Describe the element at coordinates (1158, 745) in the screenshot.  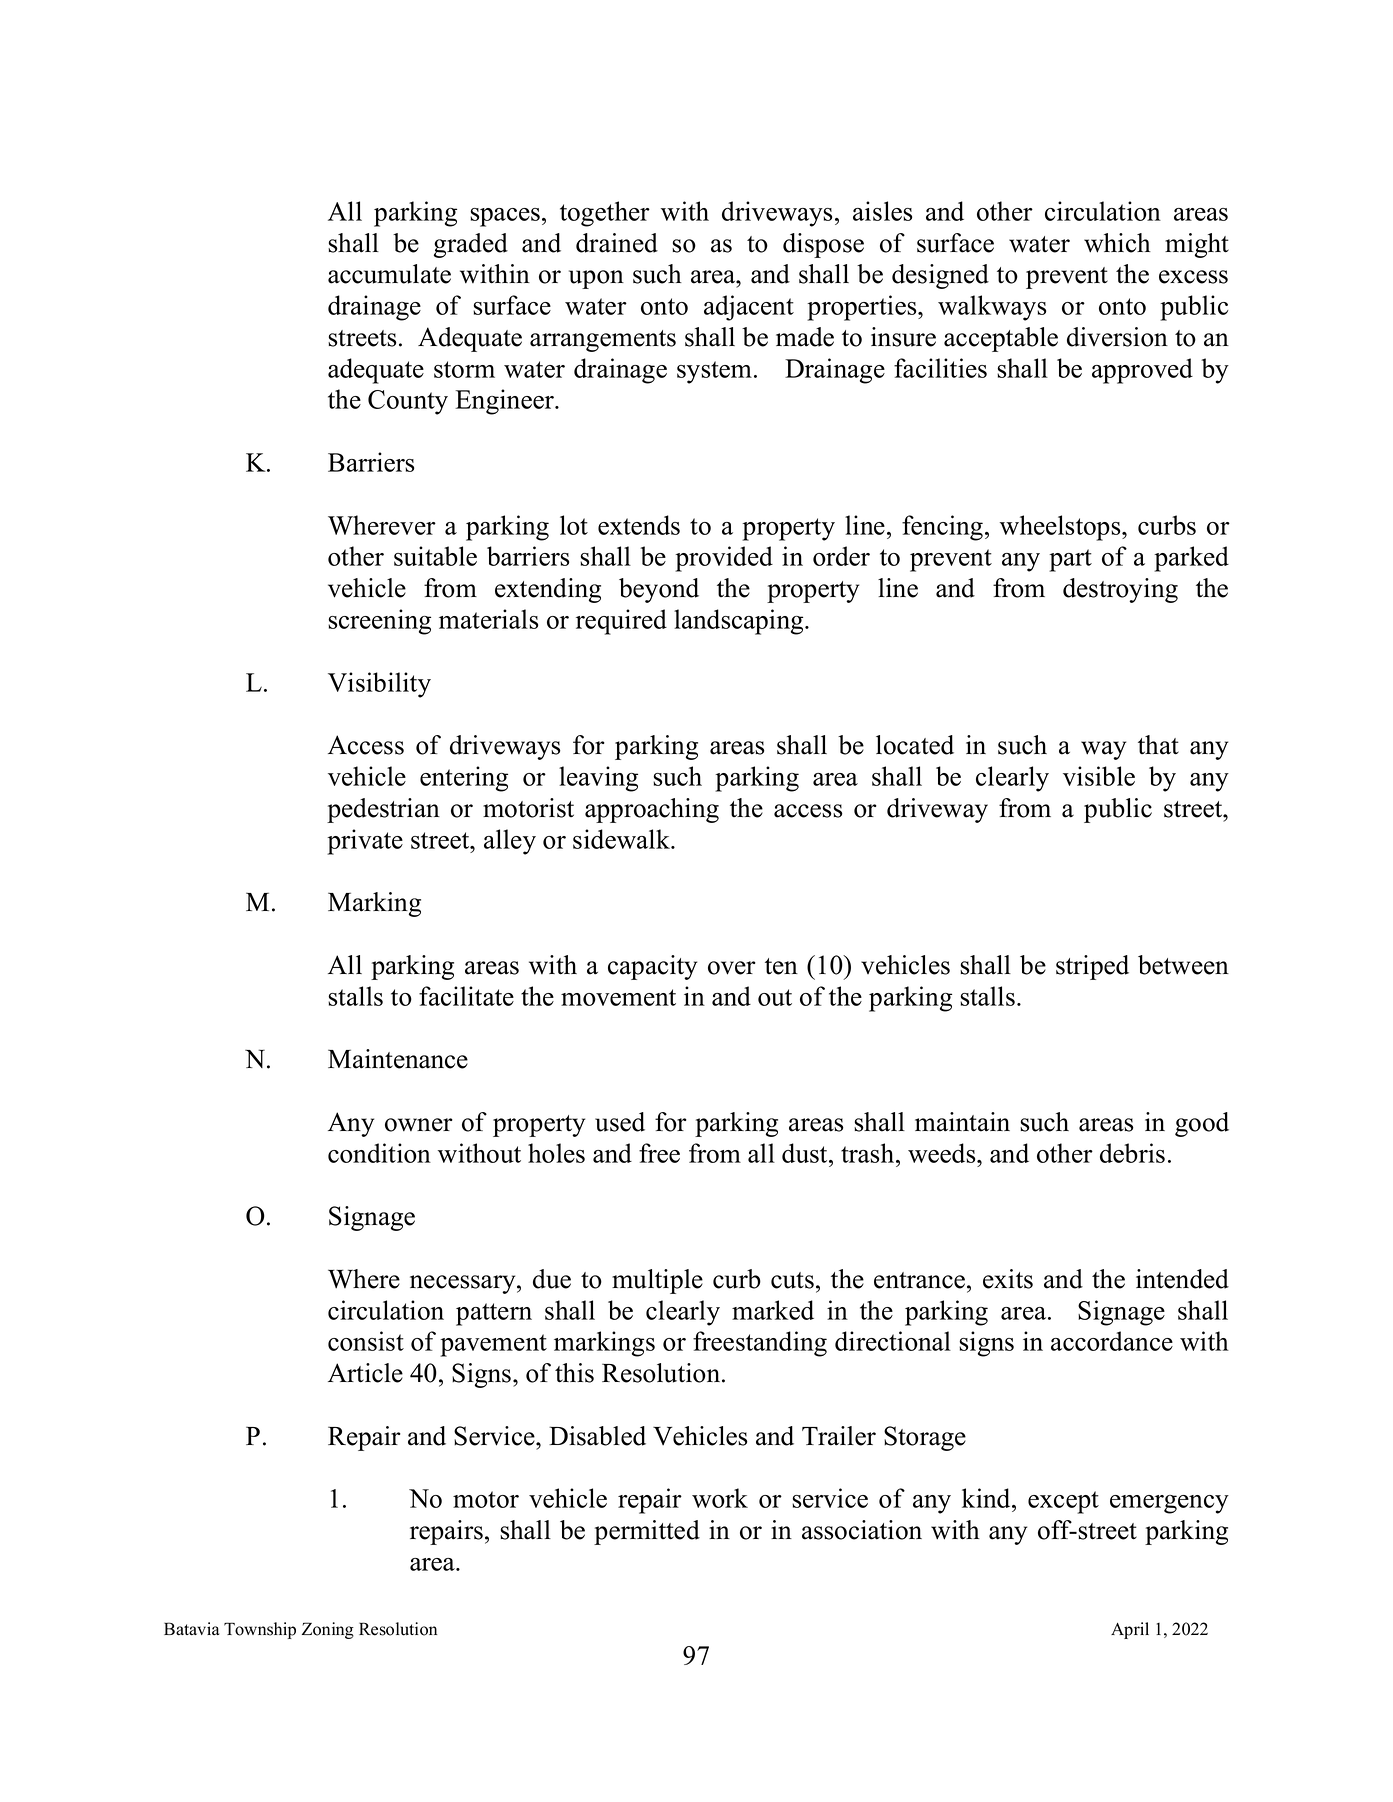
I see `that` at that location.
